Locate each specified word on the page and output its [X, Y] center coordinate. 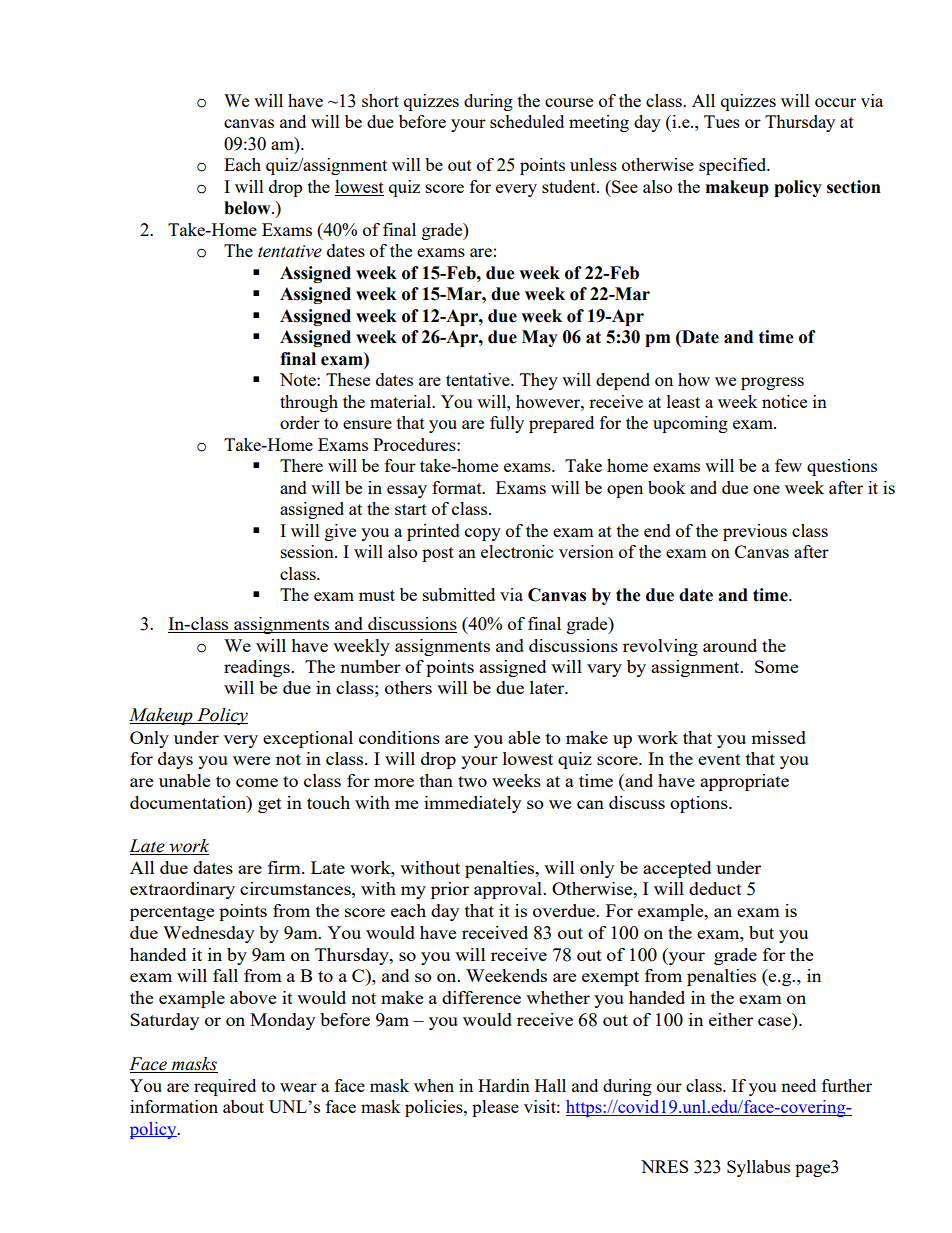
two [472, 781]
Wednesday [208, 934]
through [309, 403]
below [248, 208]
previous [755, 532]
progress [772, 383]
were [251, 760]
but [761, 932]
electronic [517, 551]
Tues [722, 121]
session [308, 551]
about [243, 1106]
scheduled [527, 121]
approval [509, 890]
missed [778, 737]
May [540, 338]
